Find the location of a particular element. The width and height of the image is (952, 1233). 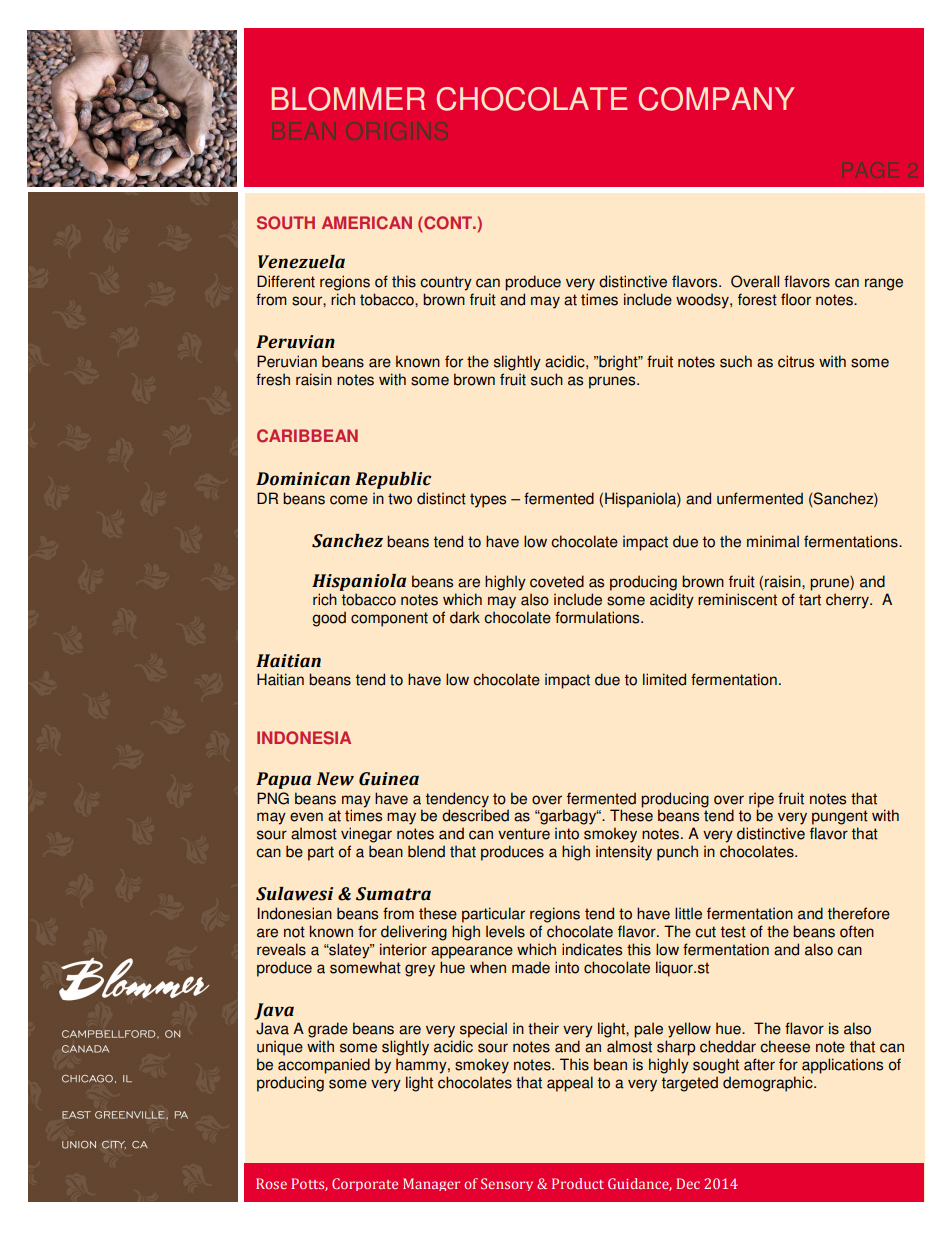

formulations is located at coordinates (598, 617).
